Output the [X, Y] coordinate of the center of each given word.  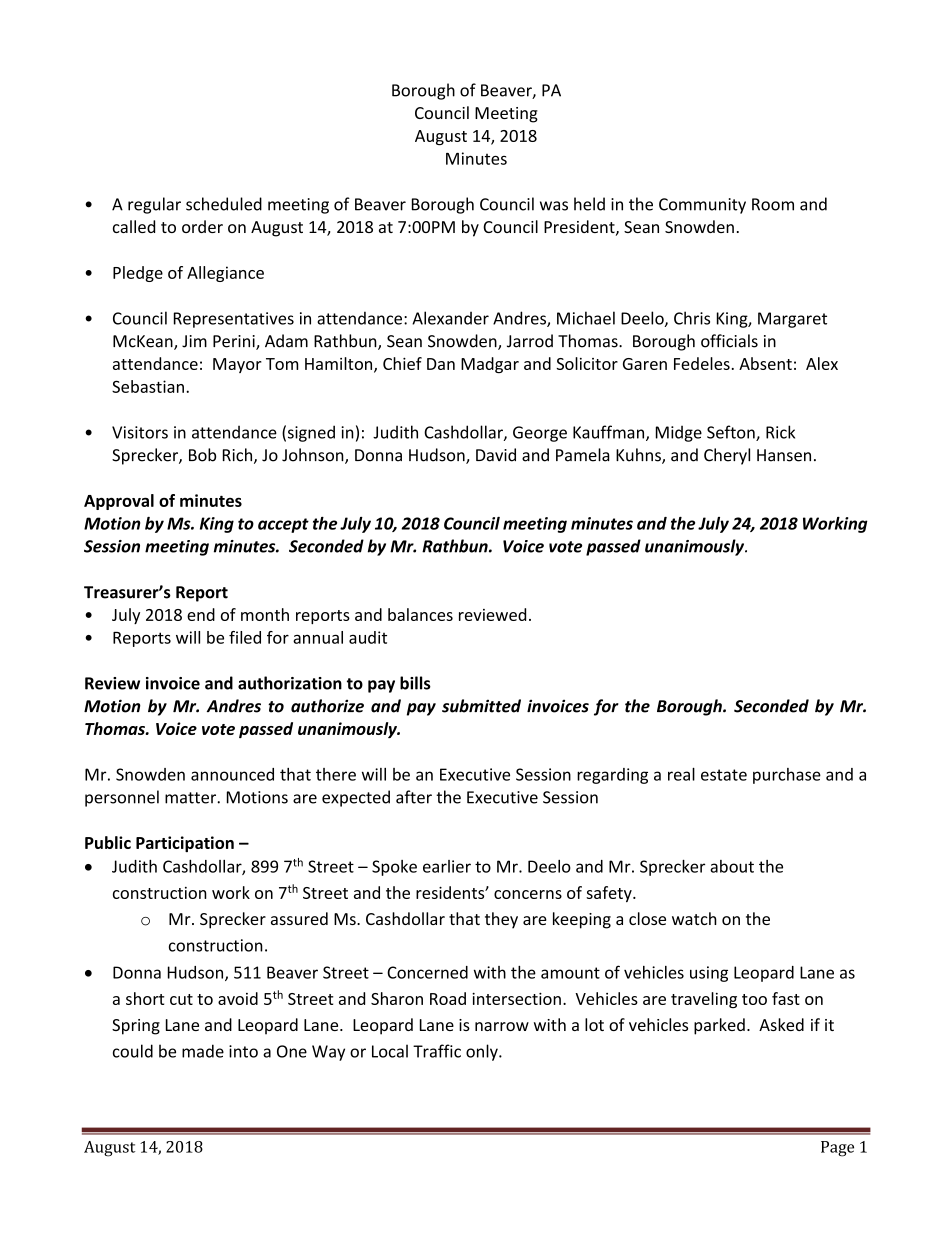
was [554, 206]
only [483, 1052]
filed [245, 637]
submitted [481, 706]
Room [773, 204]
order [202, 226]
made [203, 1051]
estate [724, 775]
